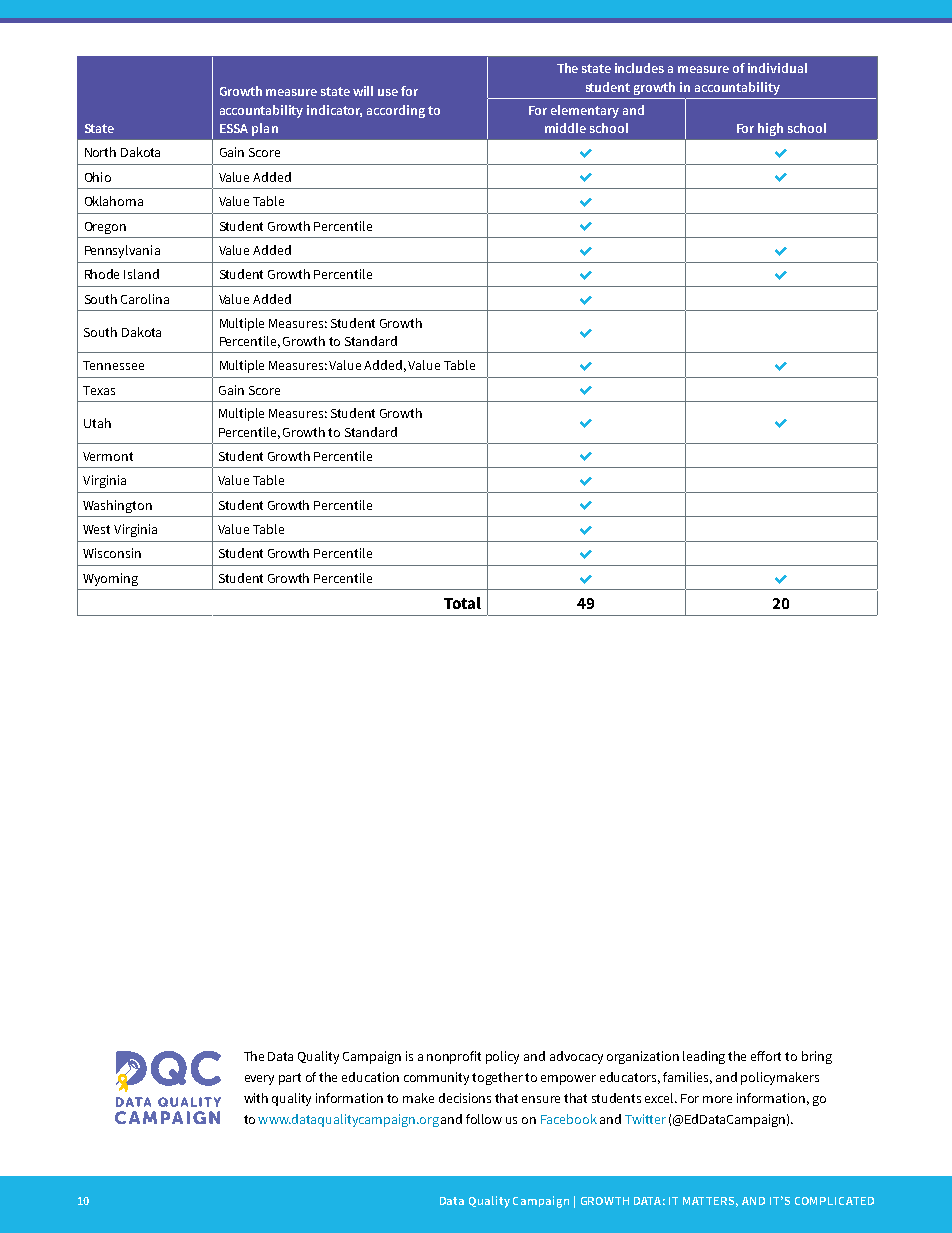  Describe the element at coordinates (110, 579) in the screenshot. I see `Wyoming` at that location.
